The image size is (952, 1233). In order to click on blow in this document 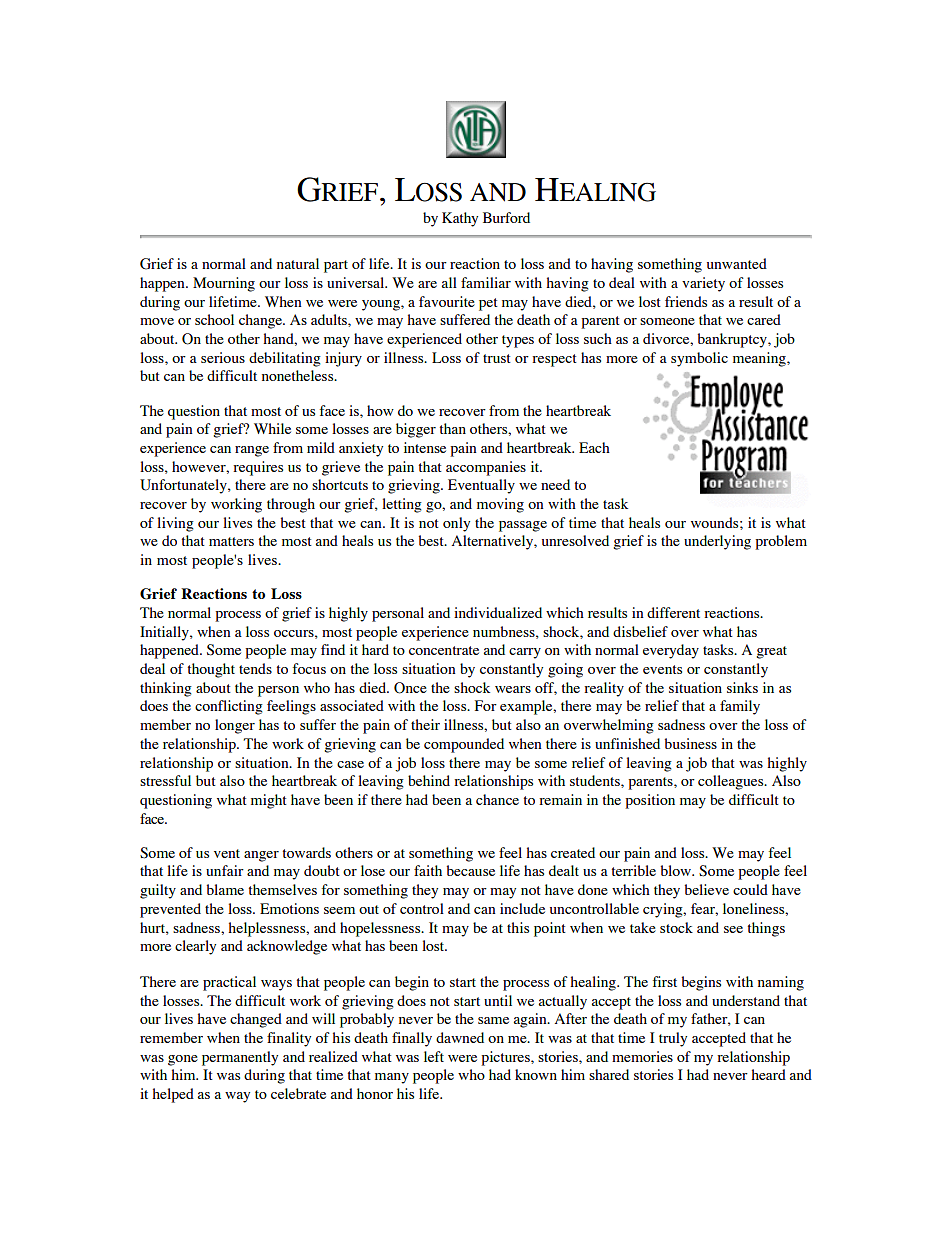, I will do `click(677, 870)`.
